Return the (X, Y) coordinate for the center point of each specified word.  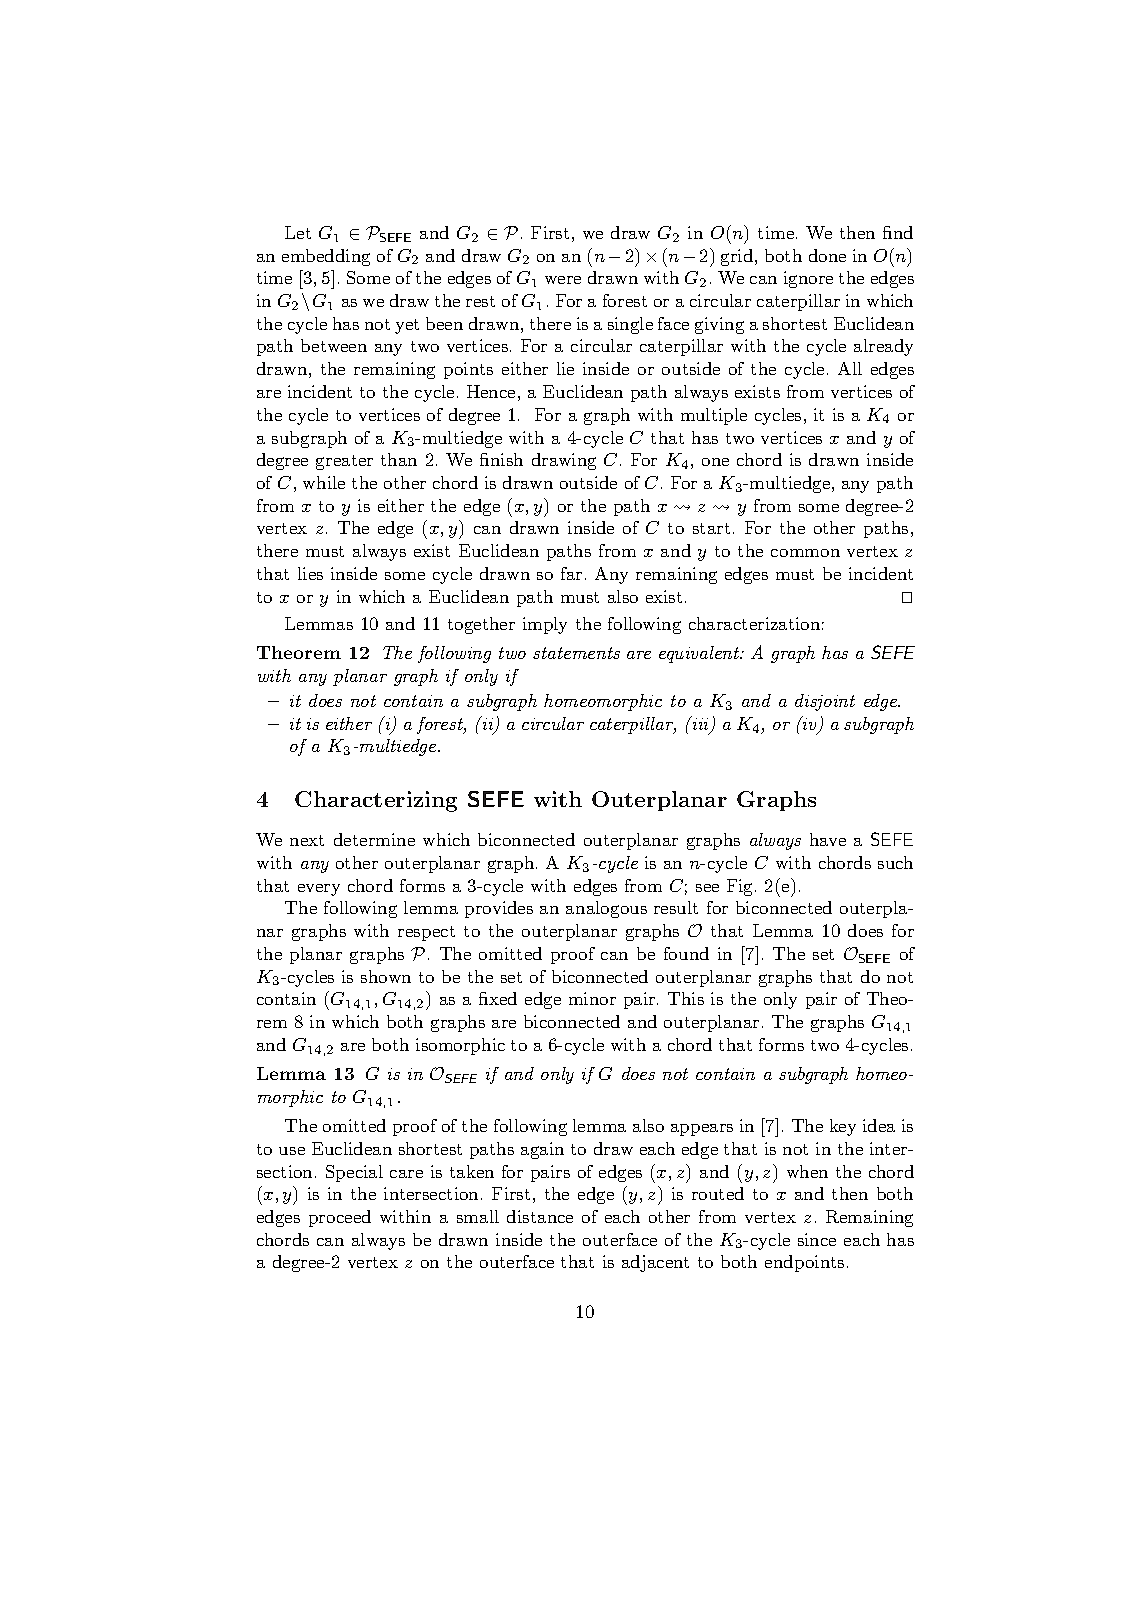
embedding (326, 257)
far (571, 573)
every (319, 890)
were (563, 280)
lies (310, 573)
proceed (340, 1218)
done (827, 255)
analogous (606, 909)
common (805, 553)
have (828, 839)
